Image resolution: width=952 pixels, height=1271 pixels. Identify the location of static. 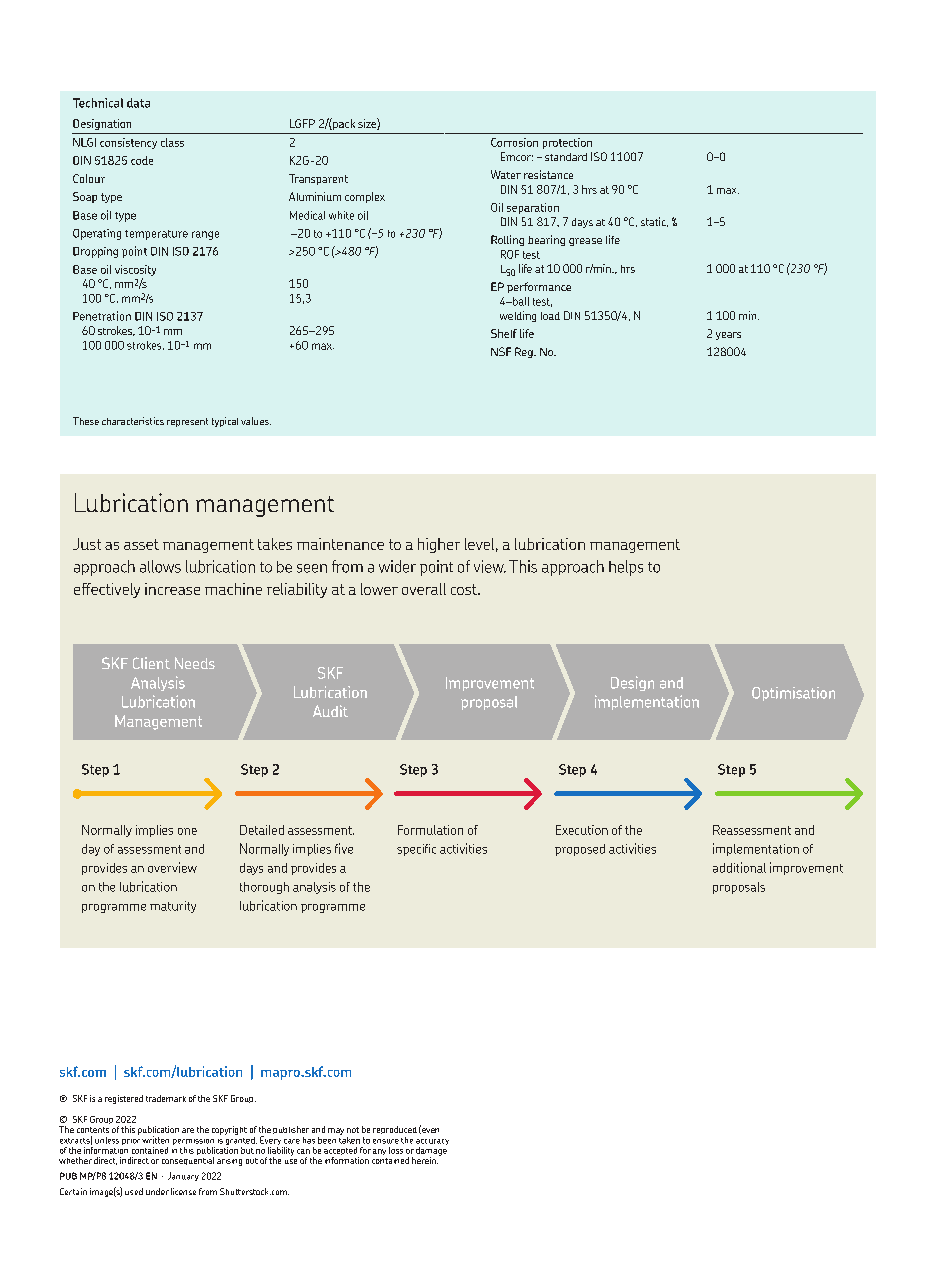
(654, 222).
